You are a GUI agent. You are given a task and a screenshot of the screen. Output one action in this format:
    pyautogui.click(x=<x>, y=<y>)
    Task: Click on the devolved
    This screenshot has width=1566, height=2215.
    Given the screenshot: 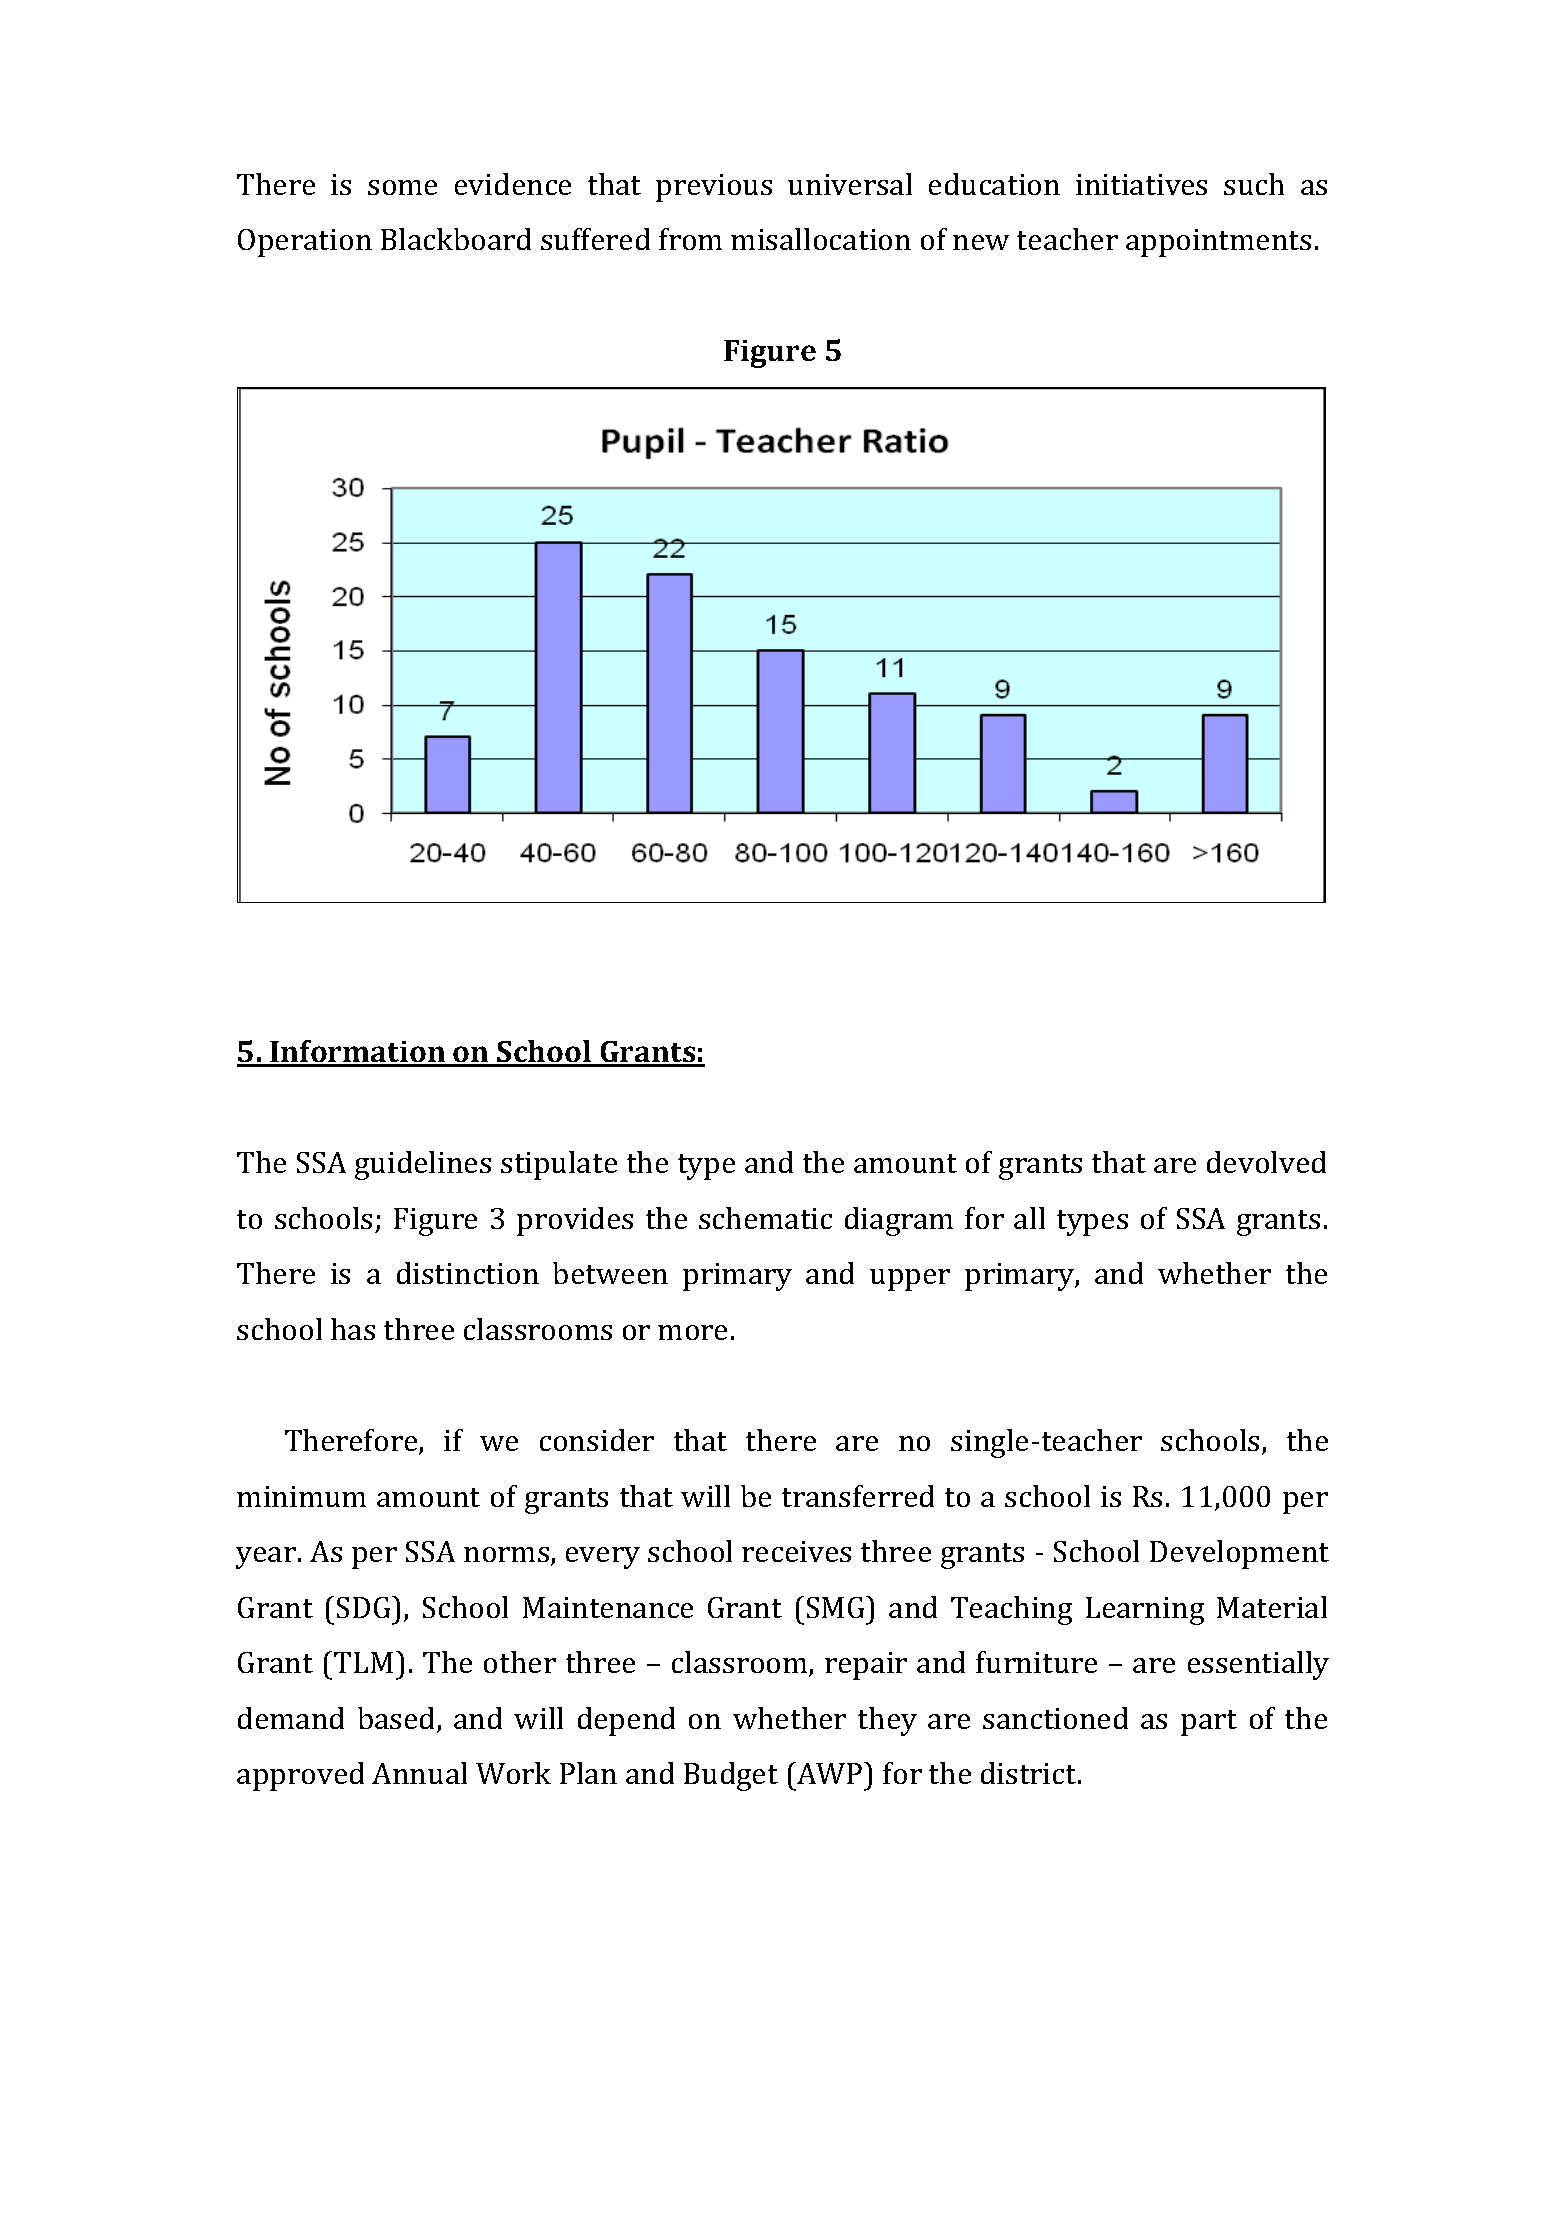 What is the action you would take?
    pyautogui.click(x=1266, y=1162)
